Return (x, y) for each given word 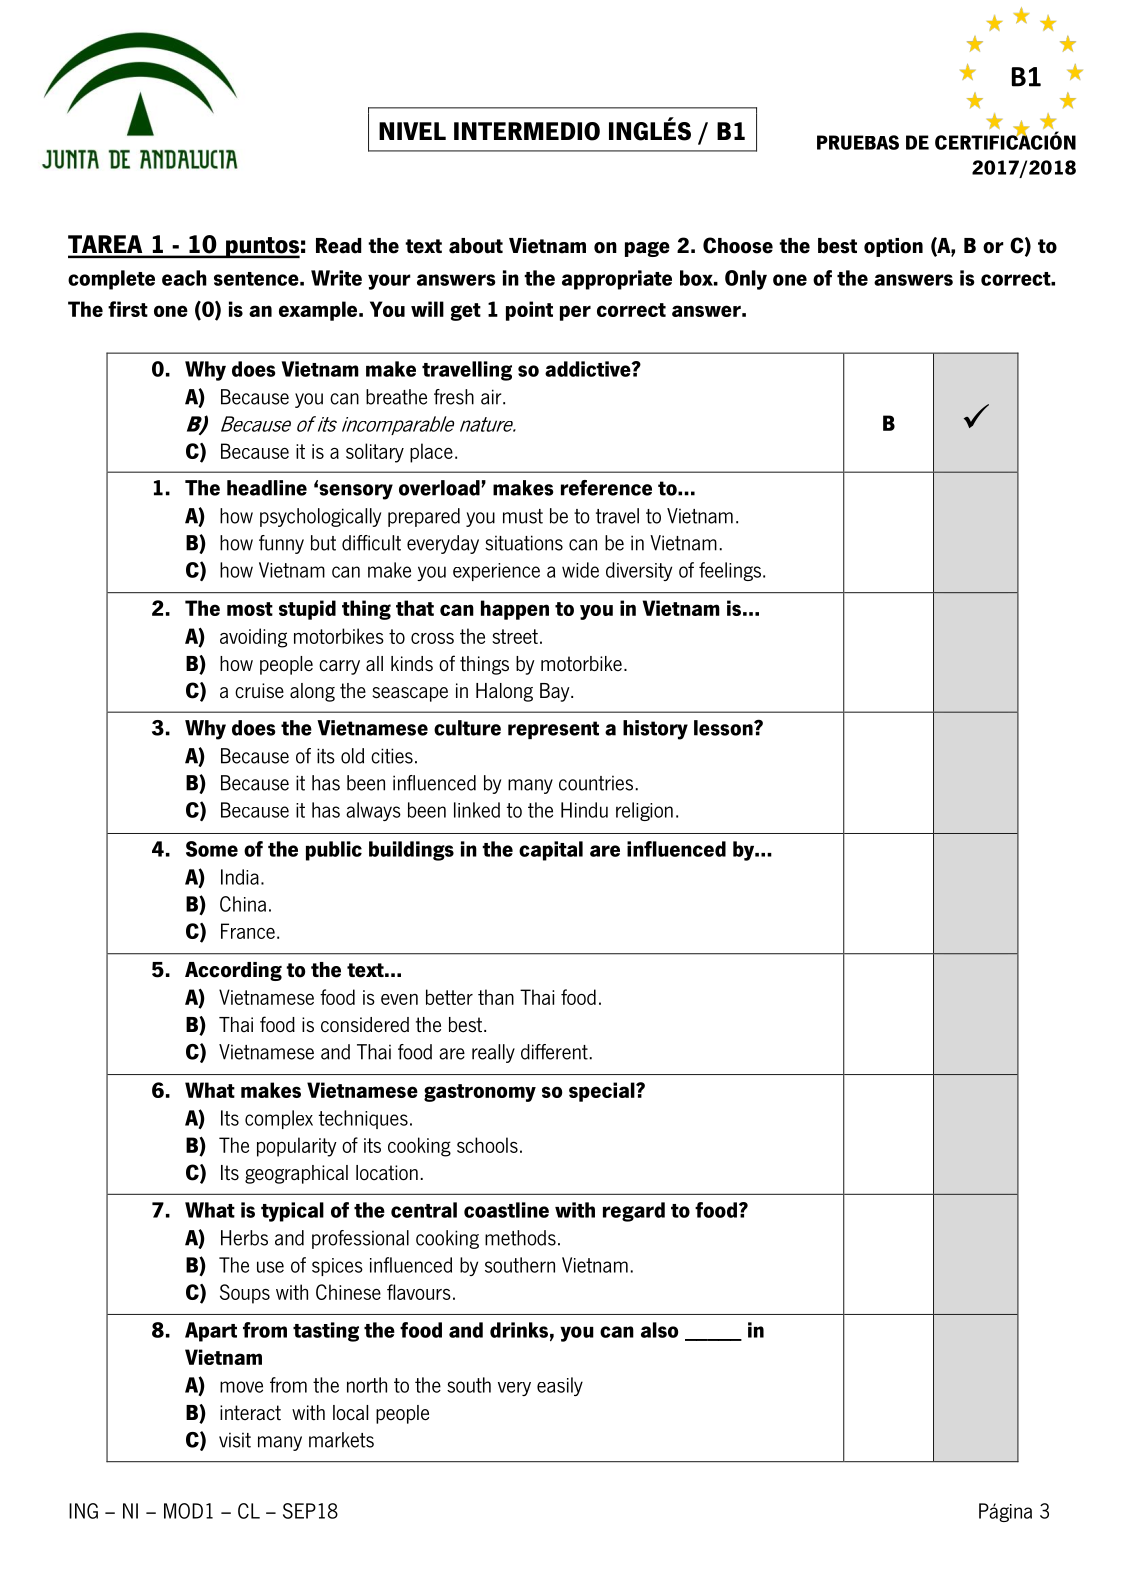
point (529, 311)
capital (551, 851)
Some (212, 849)
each (184, 278)
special (603, 1092)
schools (487, 1145)
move (241, 1387)
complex (279, 1119)
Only (746, 280)
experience (496, 572)
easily (560, 1386)
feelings (731, 571)
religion (644, 811)
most (250, 609)
